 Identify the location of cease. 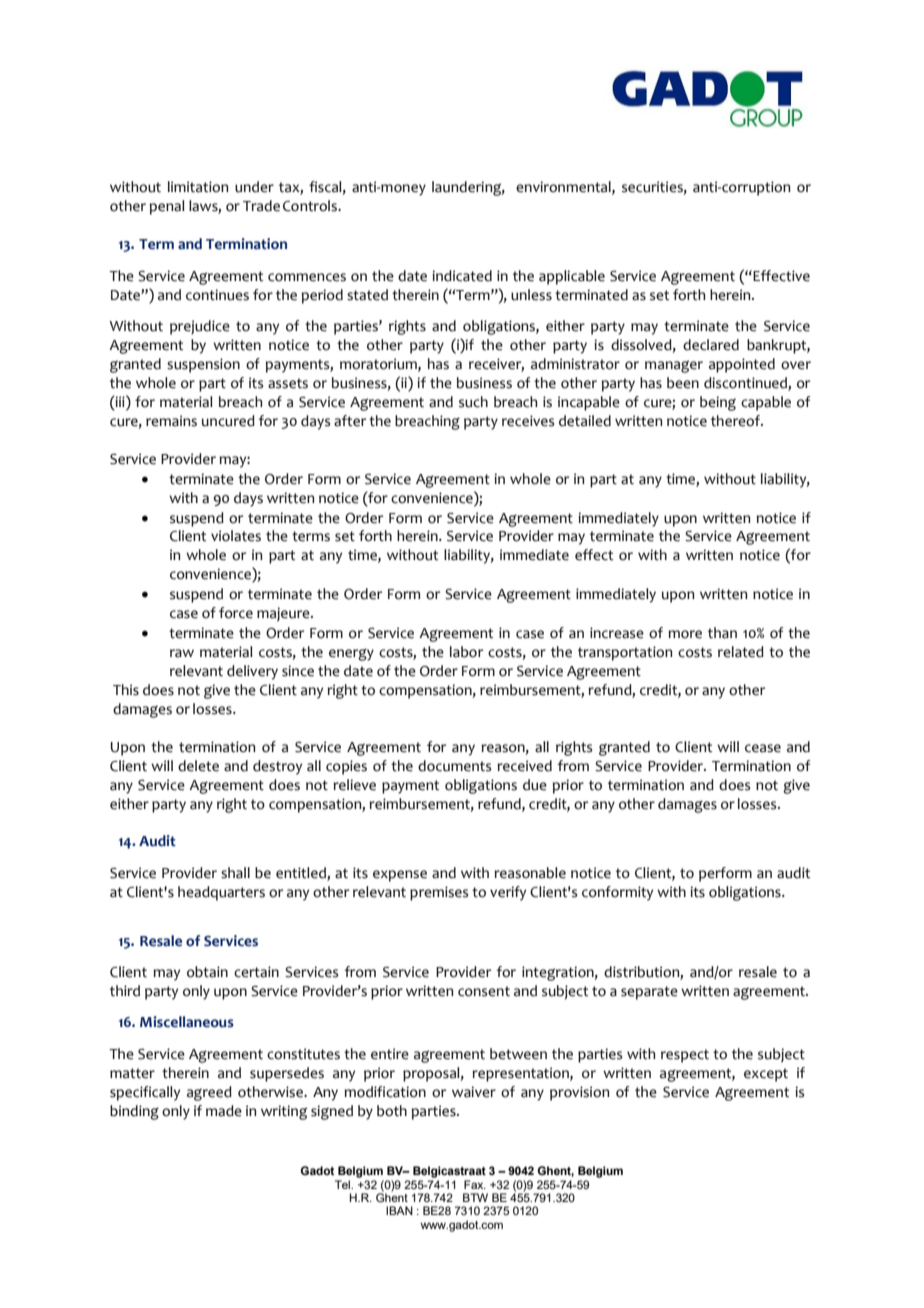
(763, 748).
